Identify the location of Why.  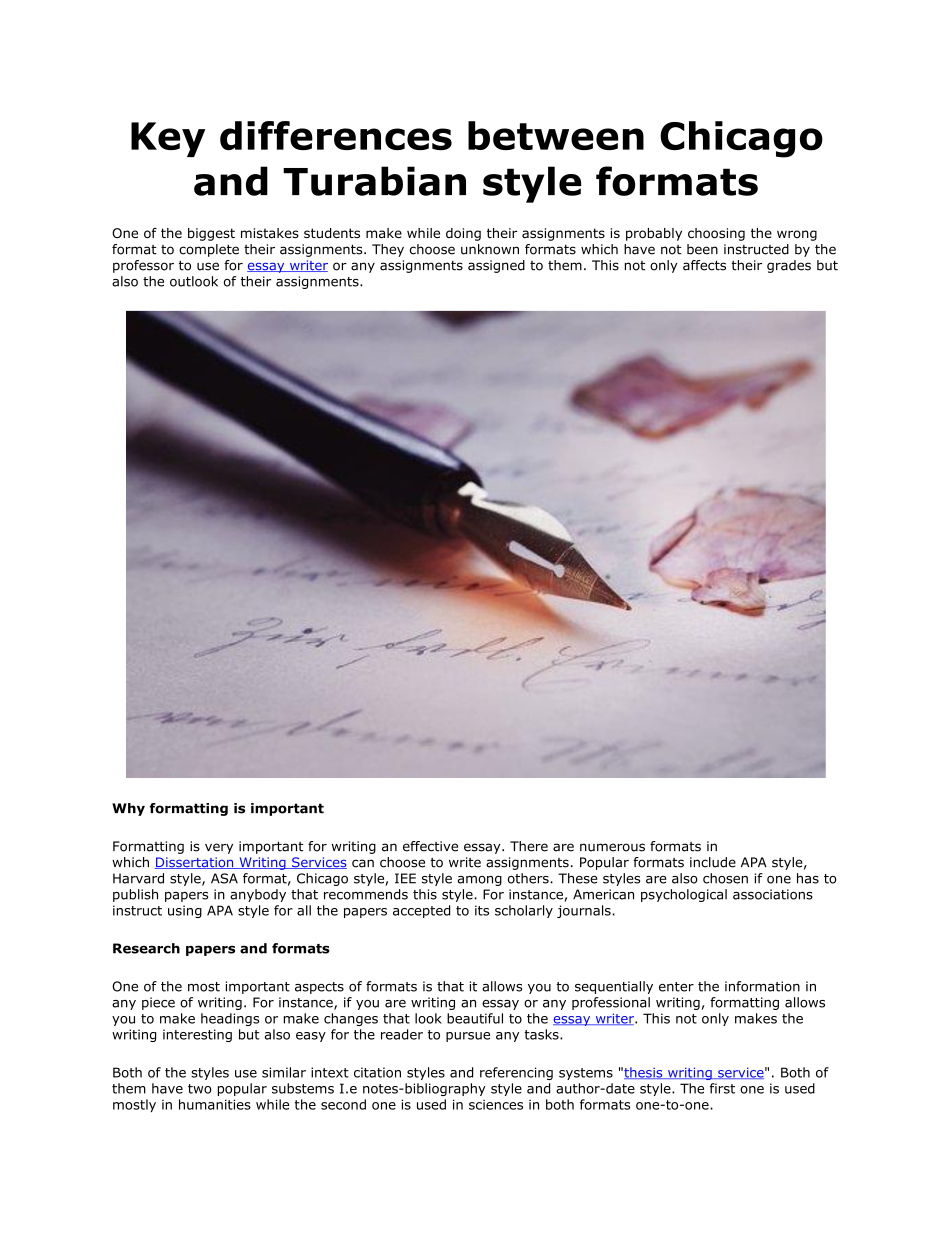
(128, 809).
